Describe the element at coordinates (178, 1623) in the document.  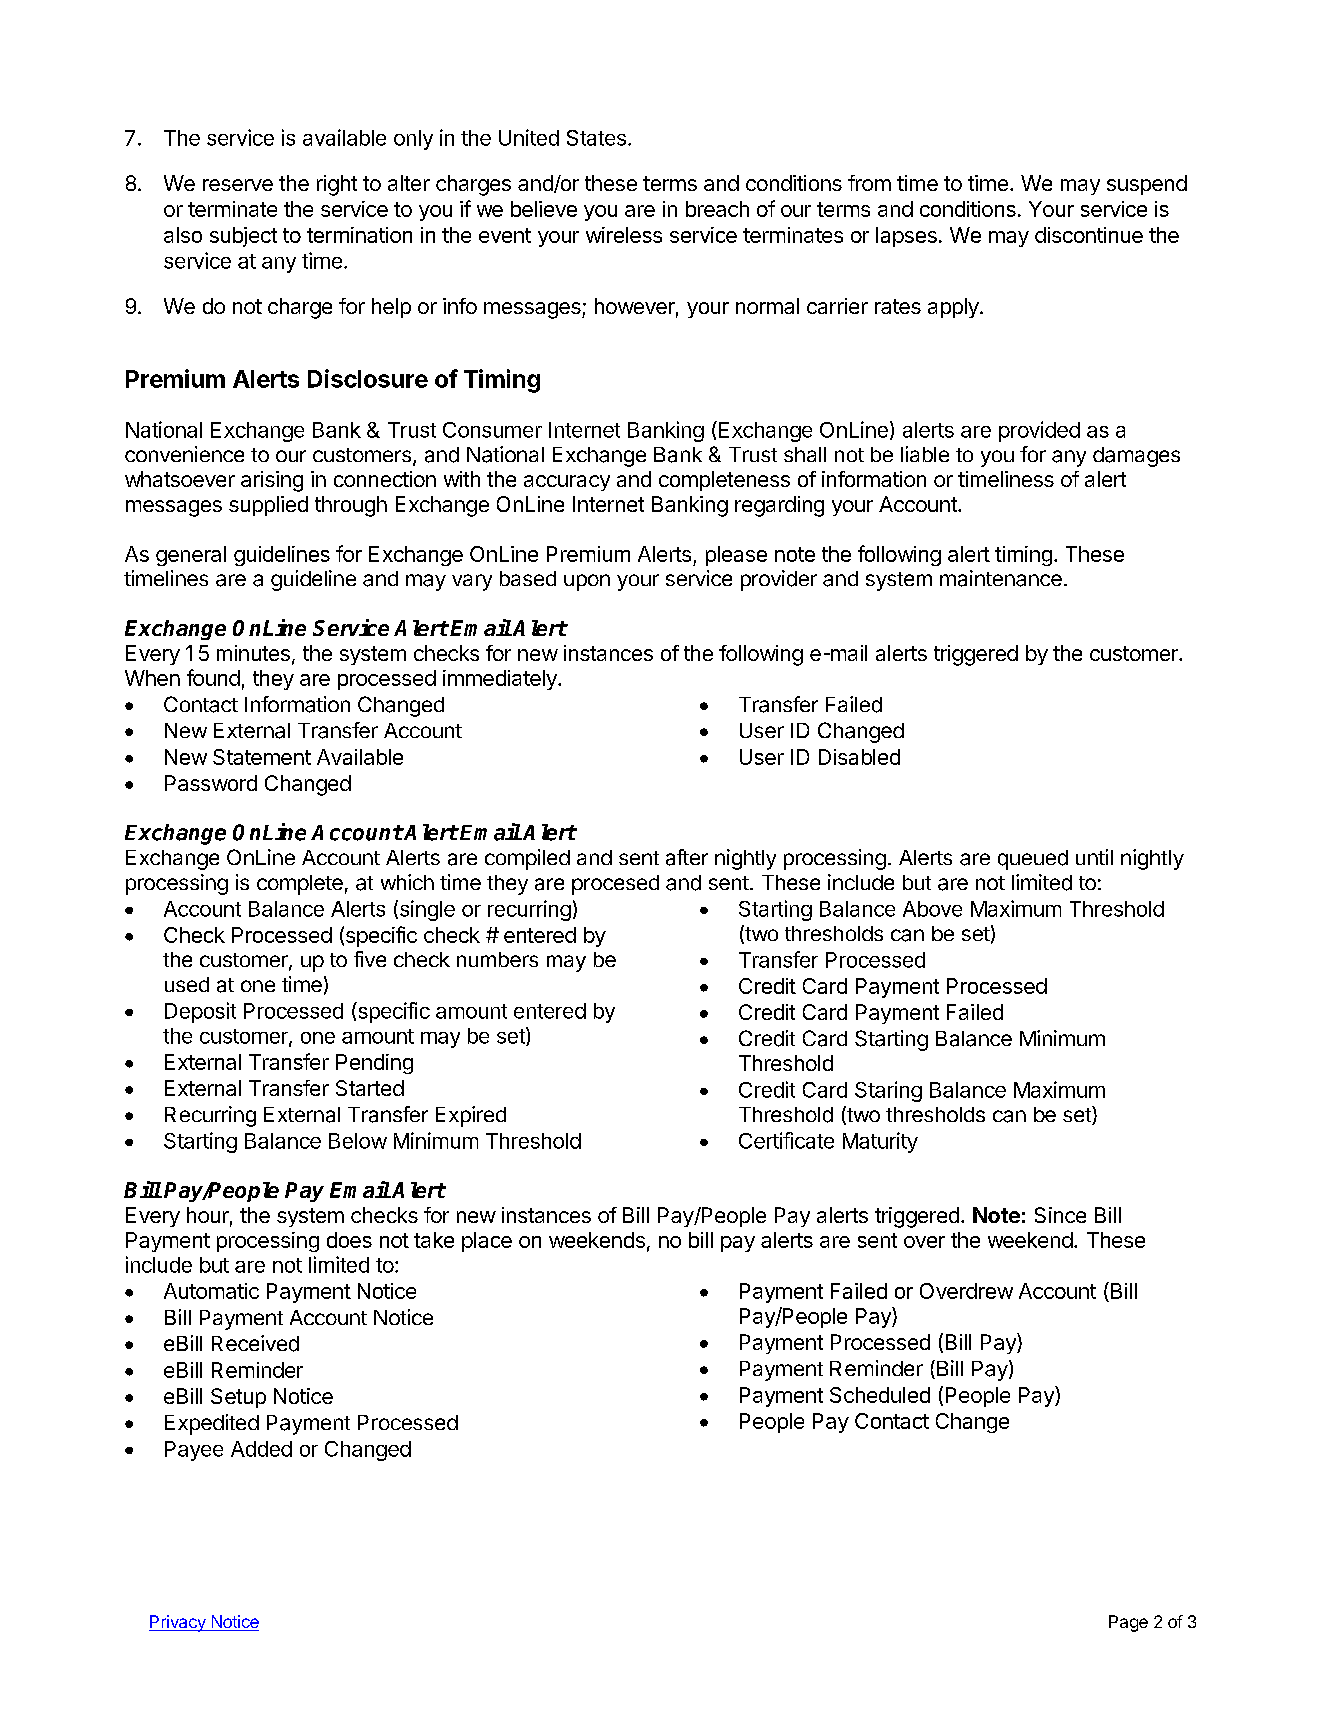
I see `Privacy` at that location.
